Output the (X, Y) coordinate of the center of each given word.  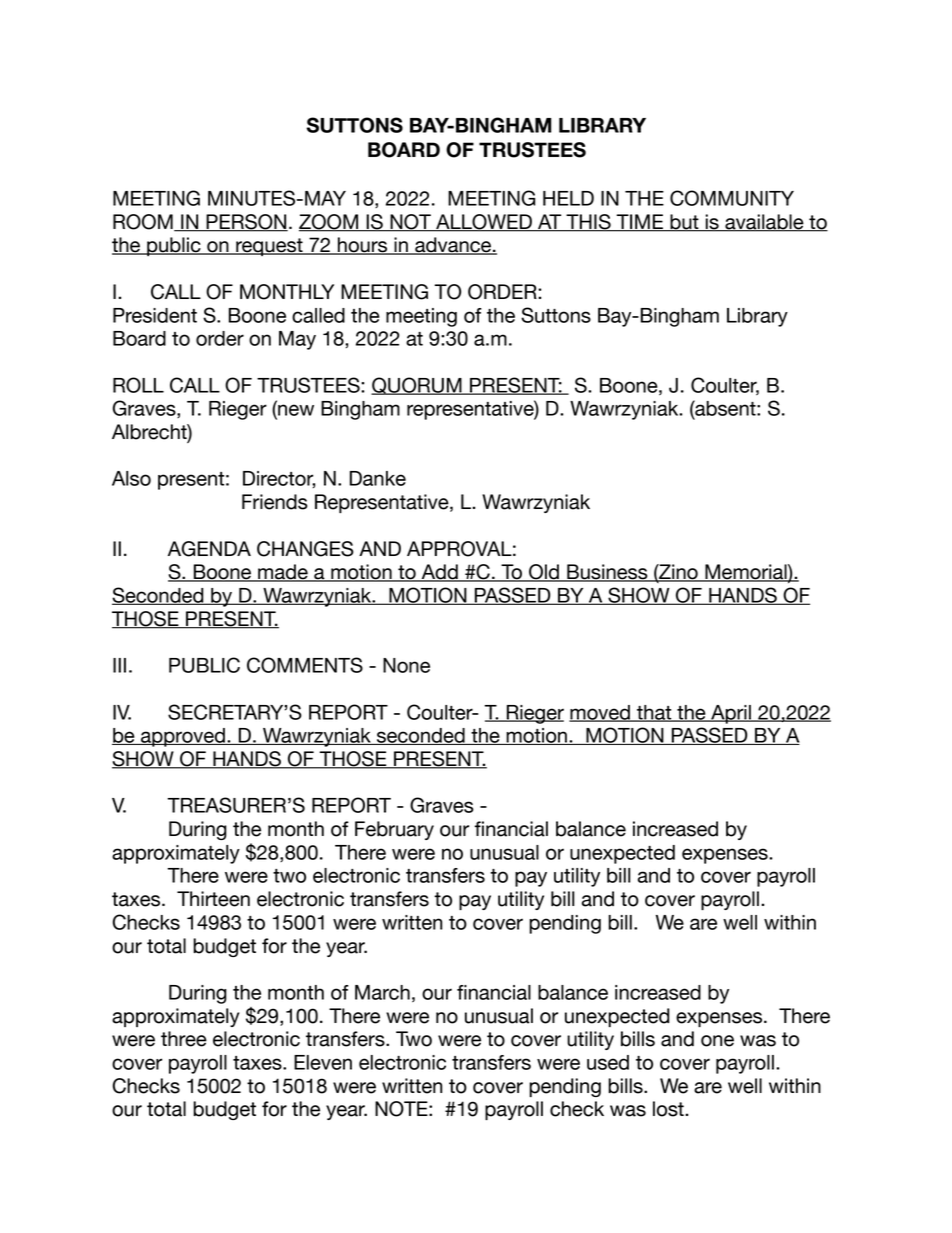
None (406, 665)
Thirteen (213, 899)
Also (131, 478)
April (731, 714)
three (184, 1039)
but (684, 223)
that (654, 713)
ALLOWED (484, 223)
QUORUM (417, 386)
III (119, 665)
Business (607, 573)
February (394, 830)
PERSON (246, 223)
